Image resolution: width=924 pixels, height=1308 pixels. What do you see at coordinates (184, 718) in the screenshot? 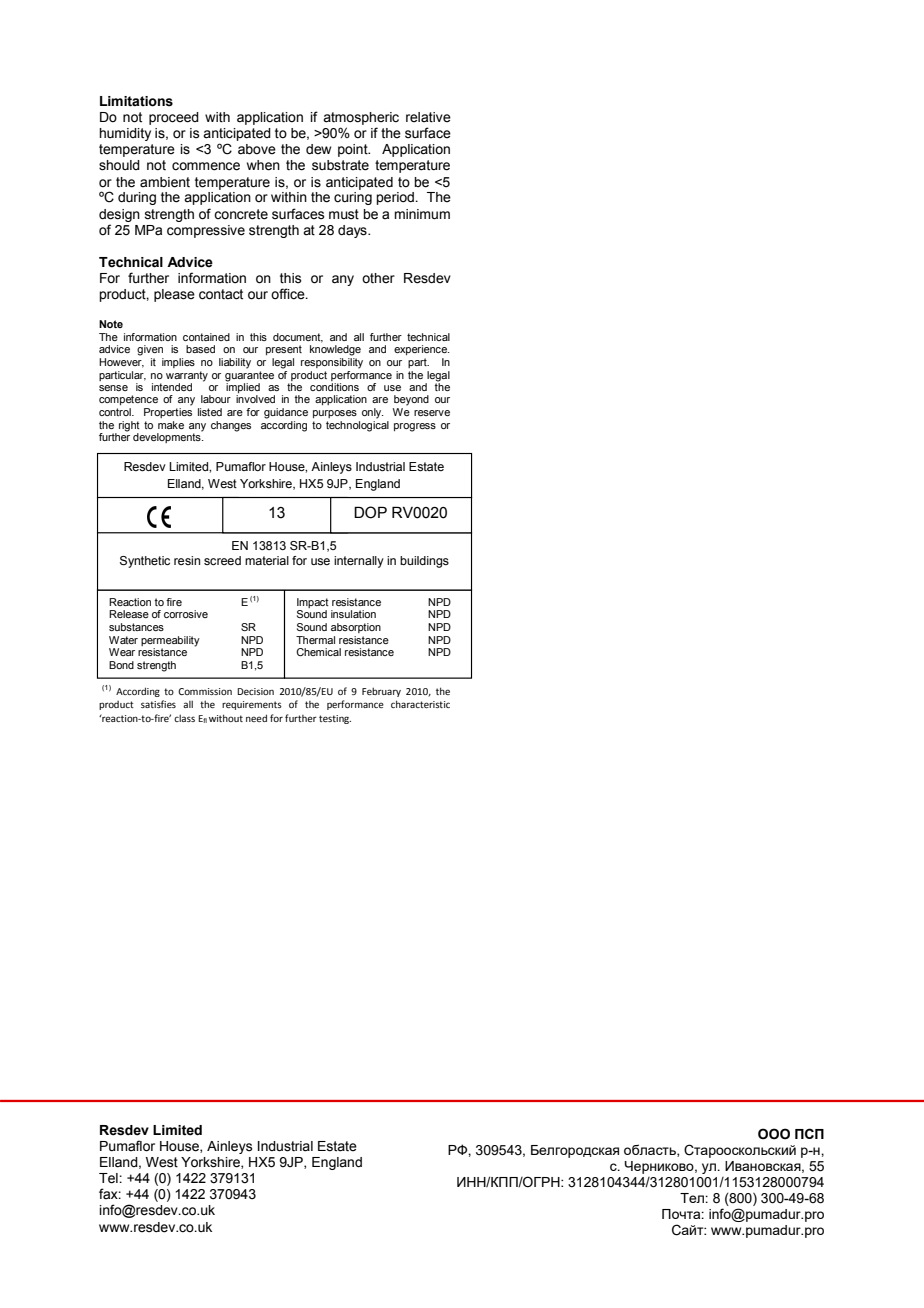
I see `class` at bounding box center [184, 718].
